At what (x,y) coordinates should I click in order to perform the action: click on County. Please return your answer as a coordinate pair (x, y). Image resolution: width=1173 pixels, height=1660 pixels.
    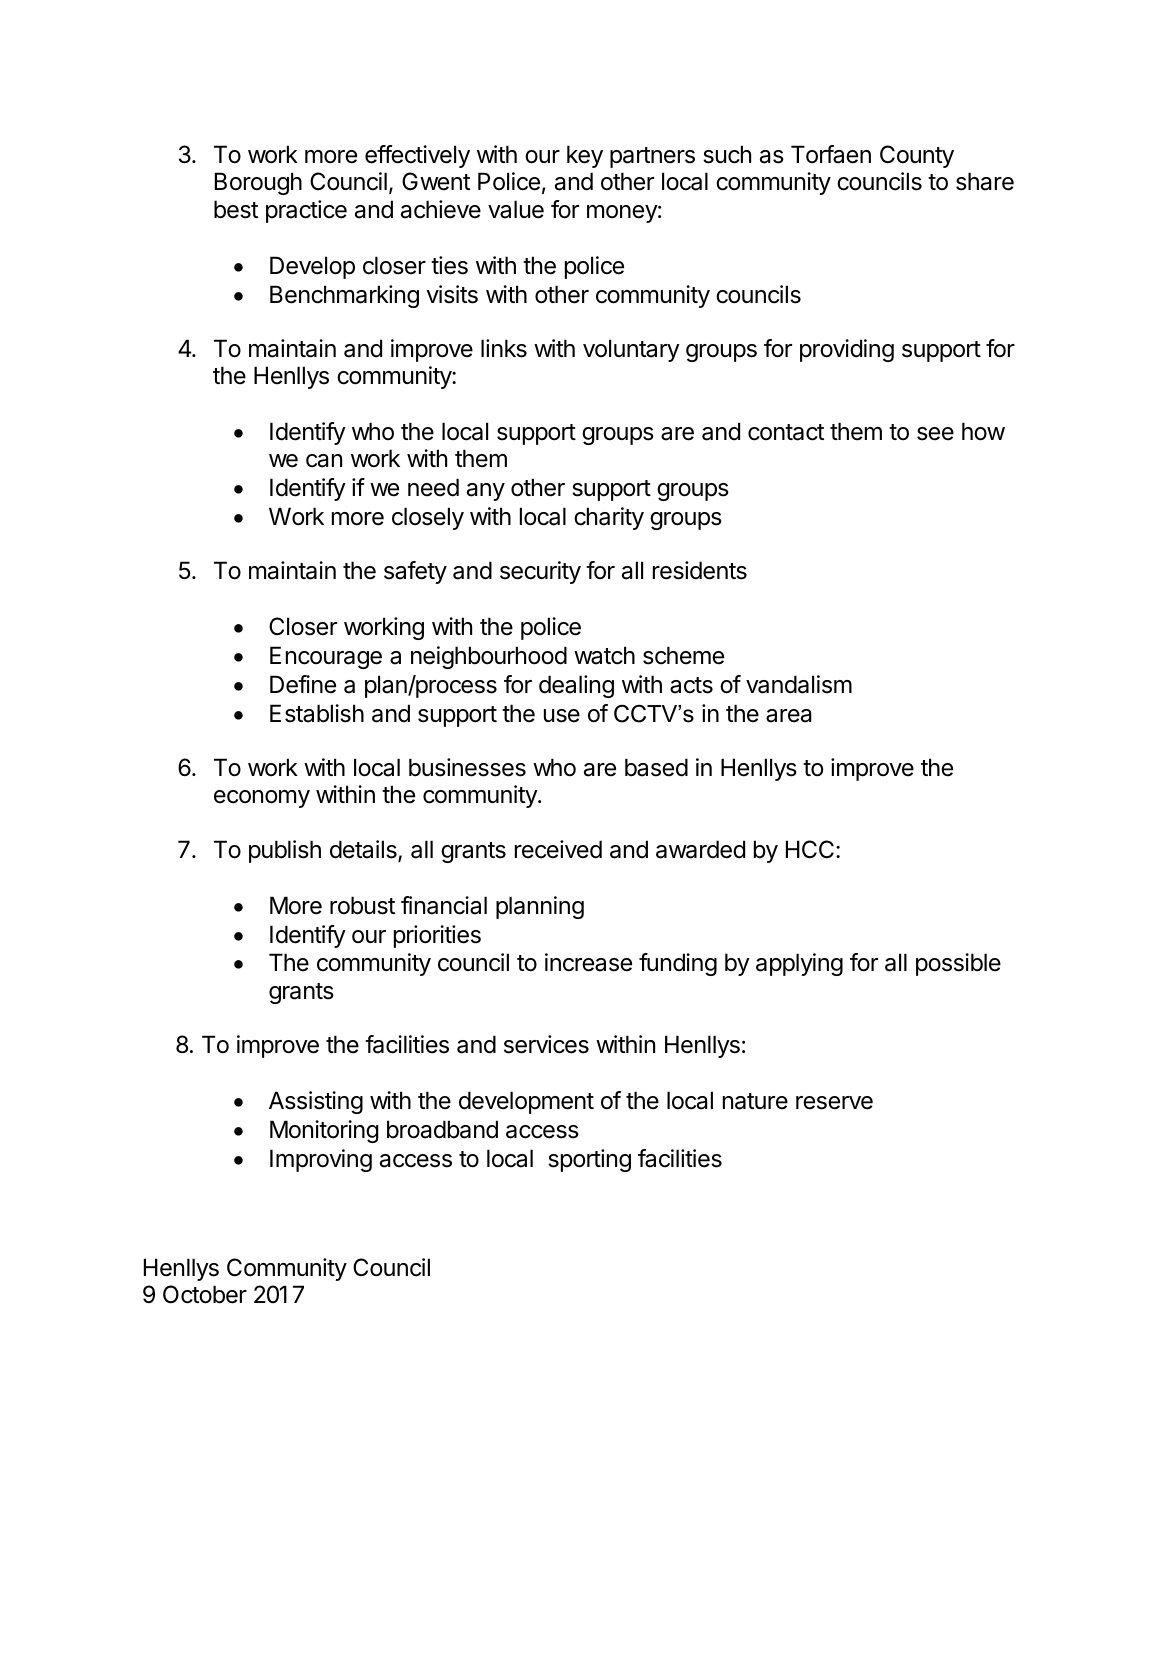
    Looking at the image, I should click on (917, 156).
